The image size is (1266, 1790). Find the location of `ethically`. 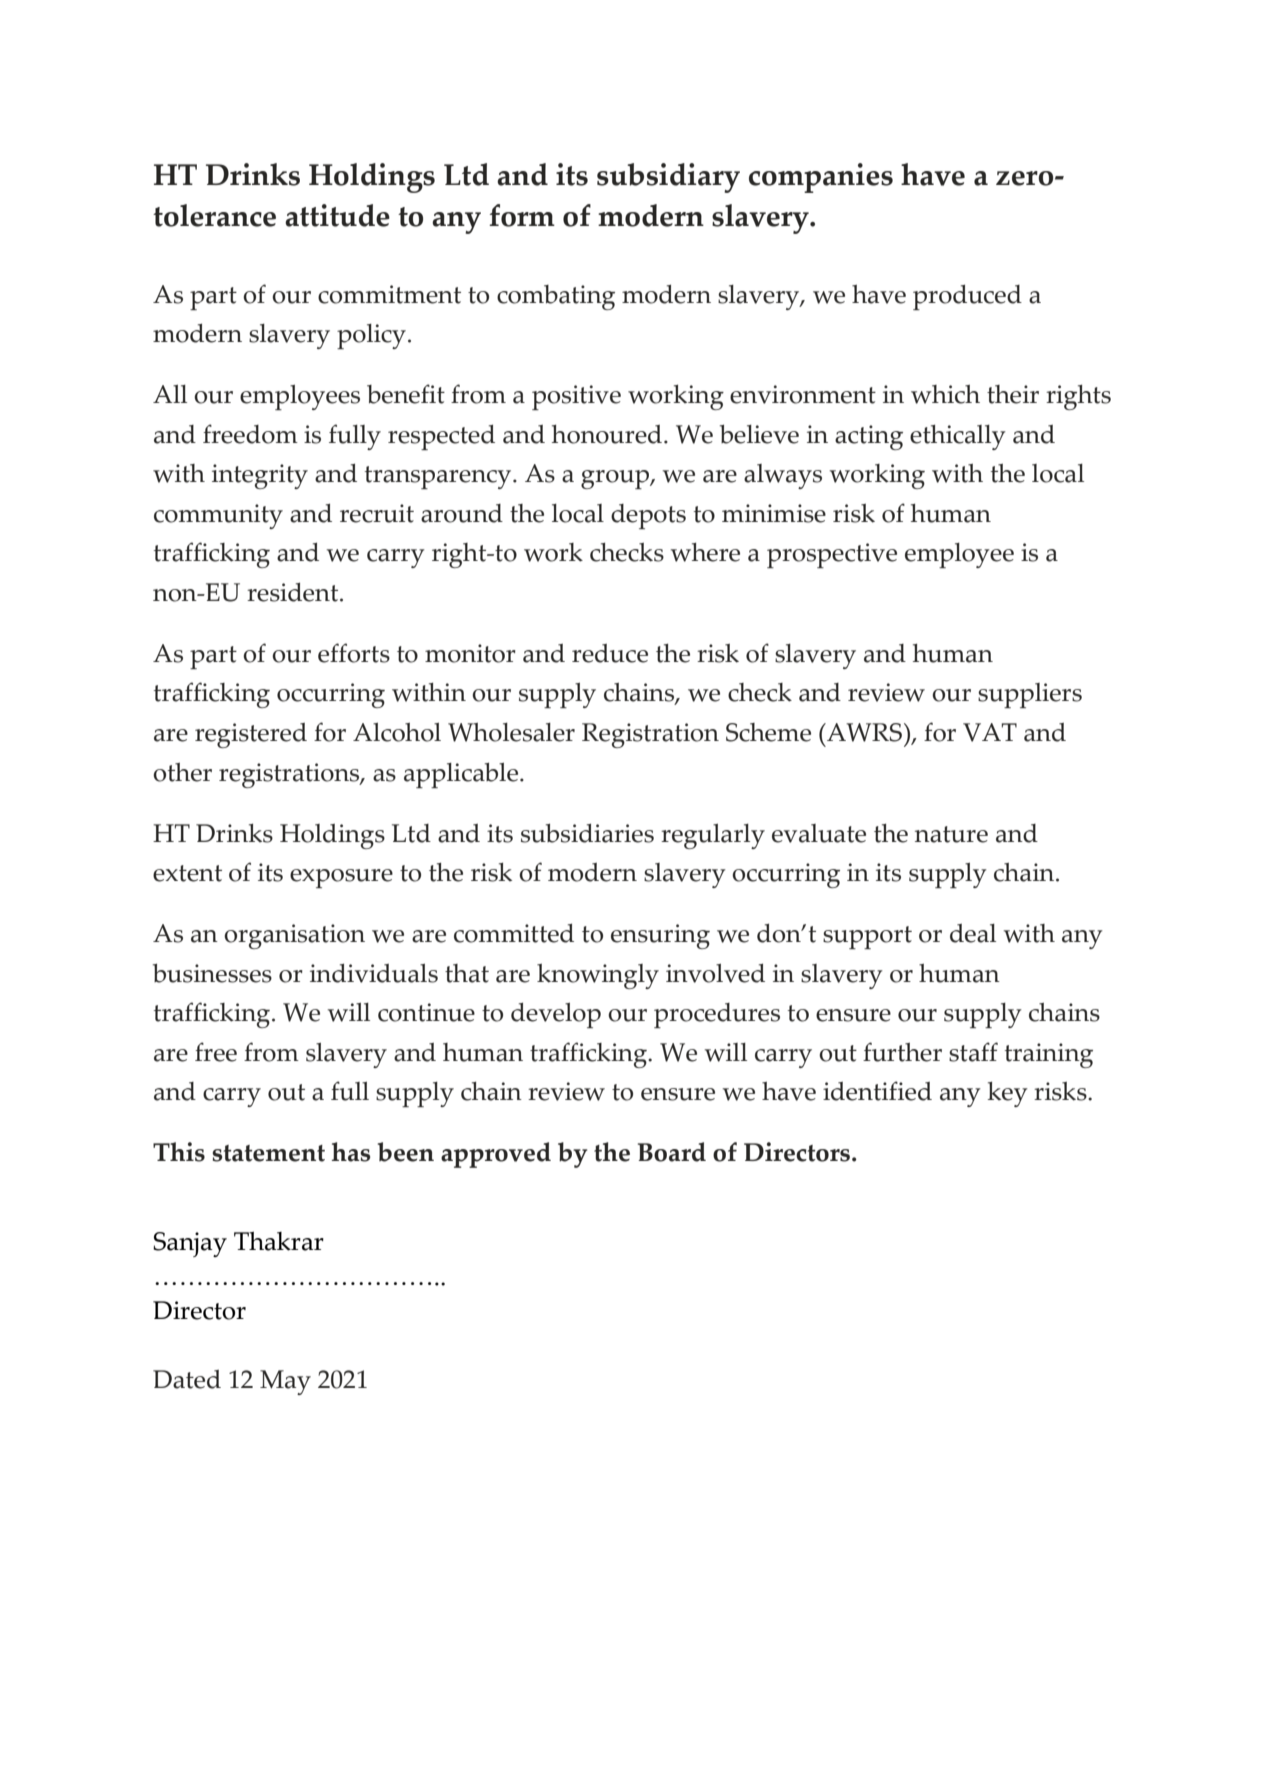

ethically is located at coordinates (958, 437).
